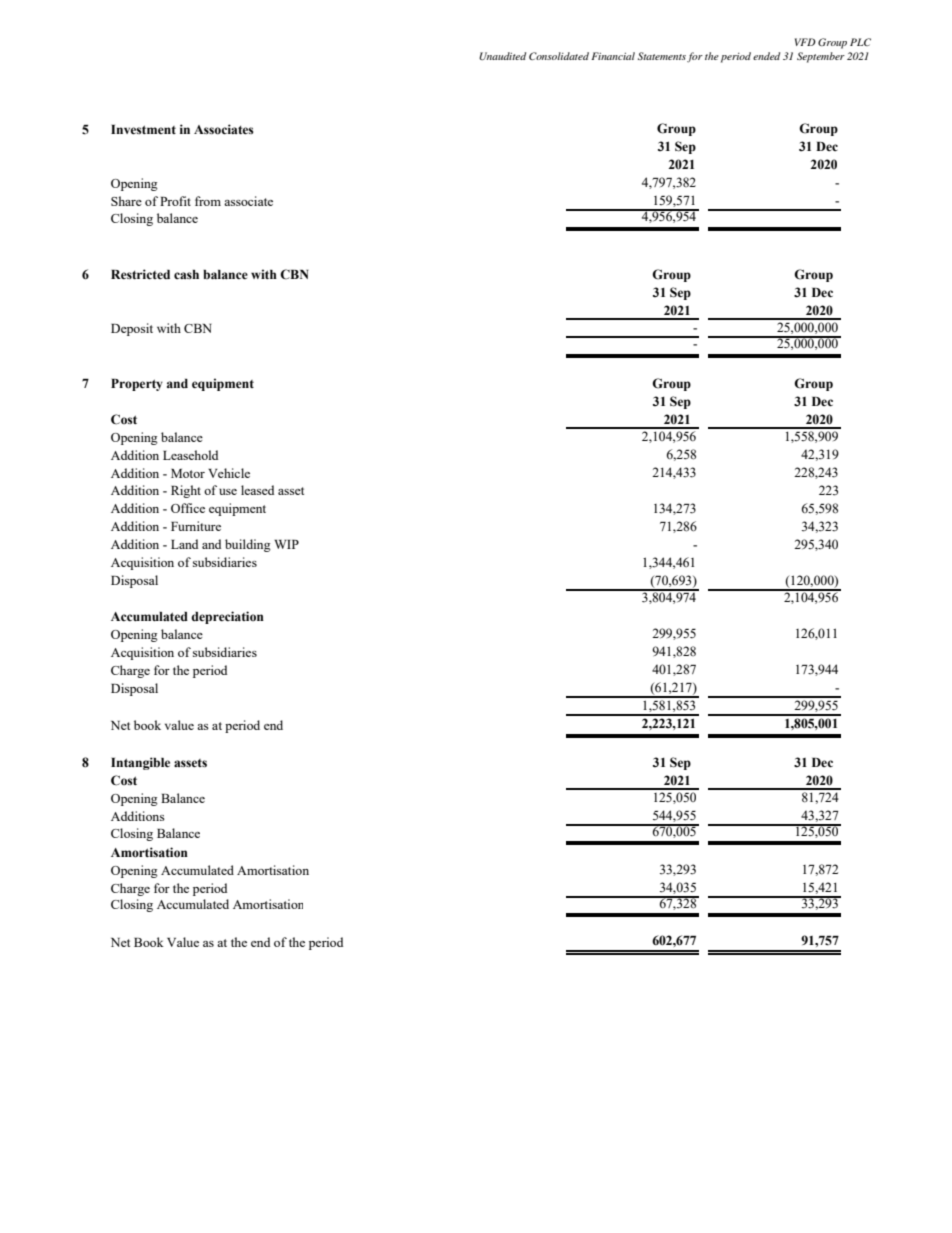  What do you see at coordinates (143, 130) in the image?
I see `Investment` at bounding box center [143, 130].
